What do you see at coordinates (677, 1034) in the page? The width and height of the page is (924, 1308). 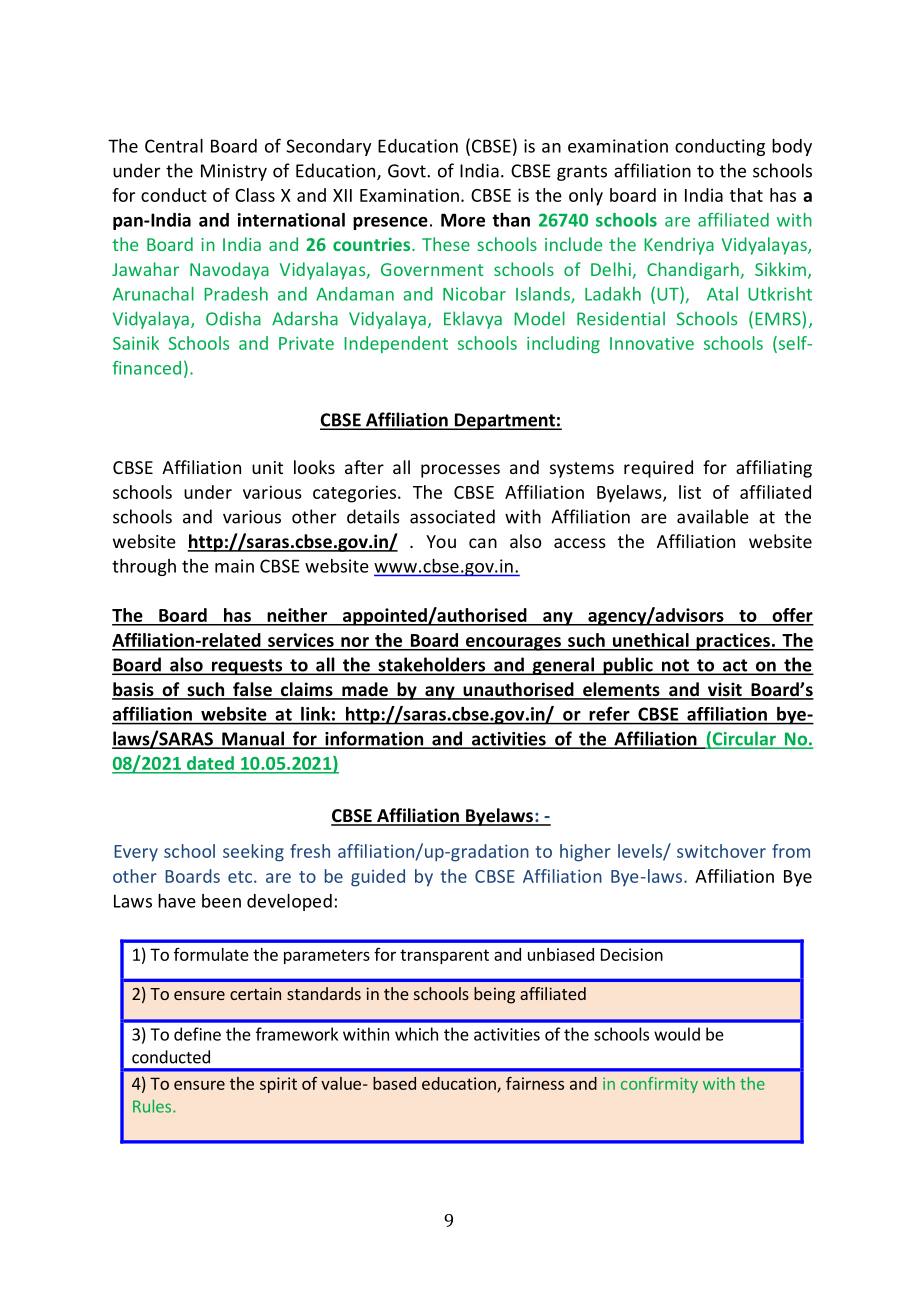 I see `would` at bounding box center [677, 1034].
